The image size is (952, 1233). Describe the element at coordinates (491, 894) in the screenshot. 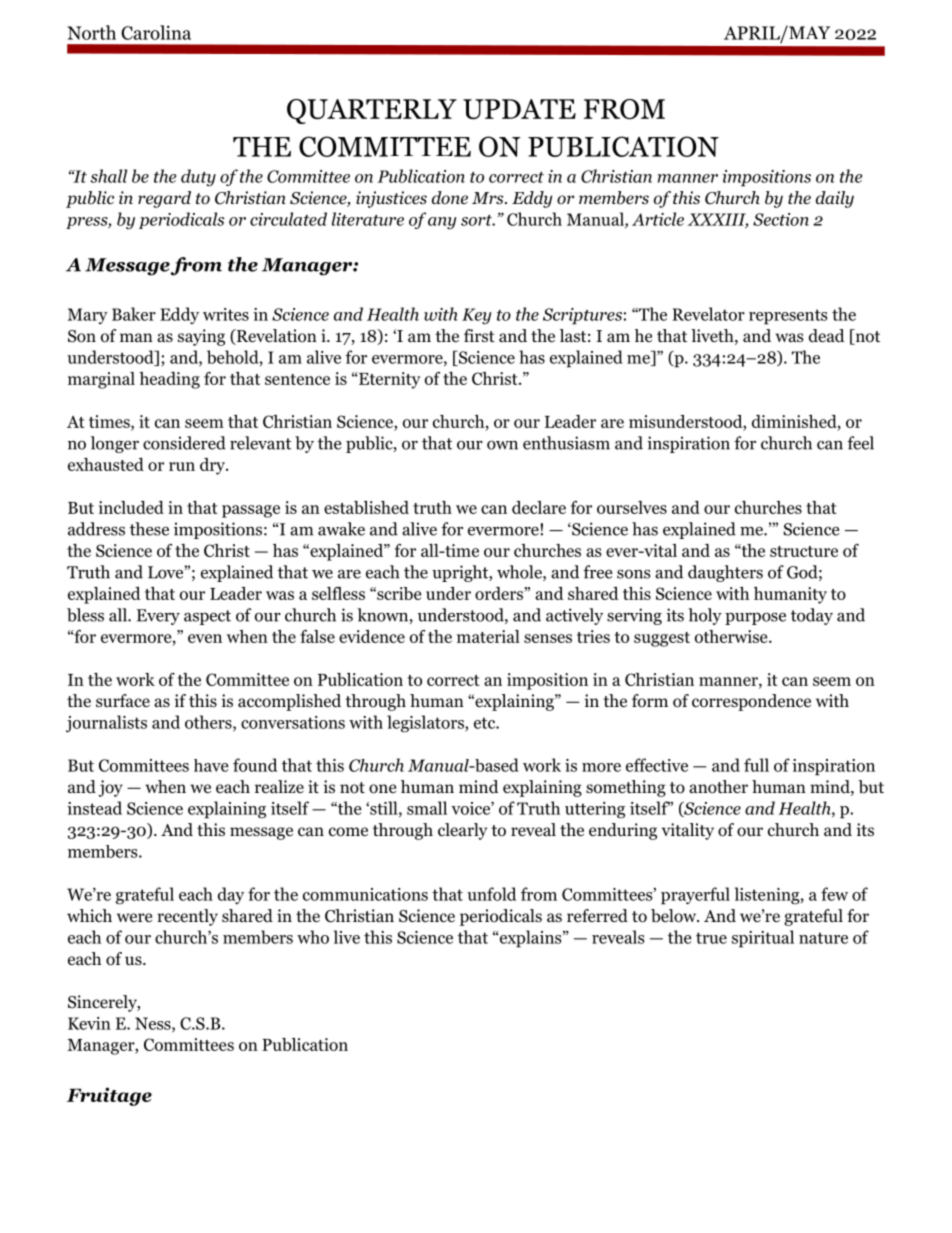

I see `unfold` at that location.
